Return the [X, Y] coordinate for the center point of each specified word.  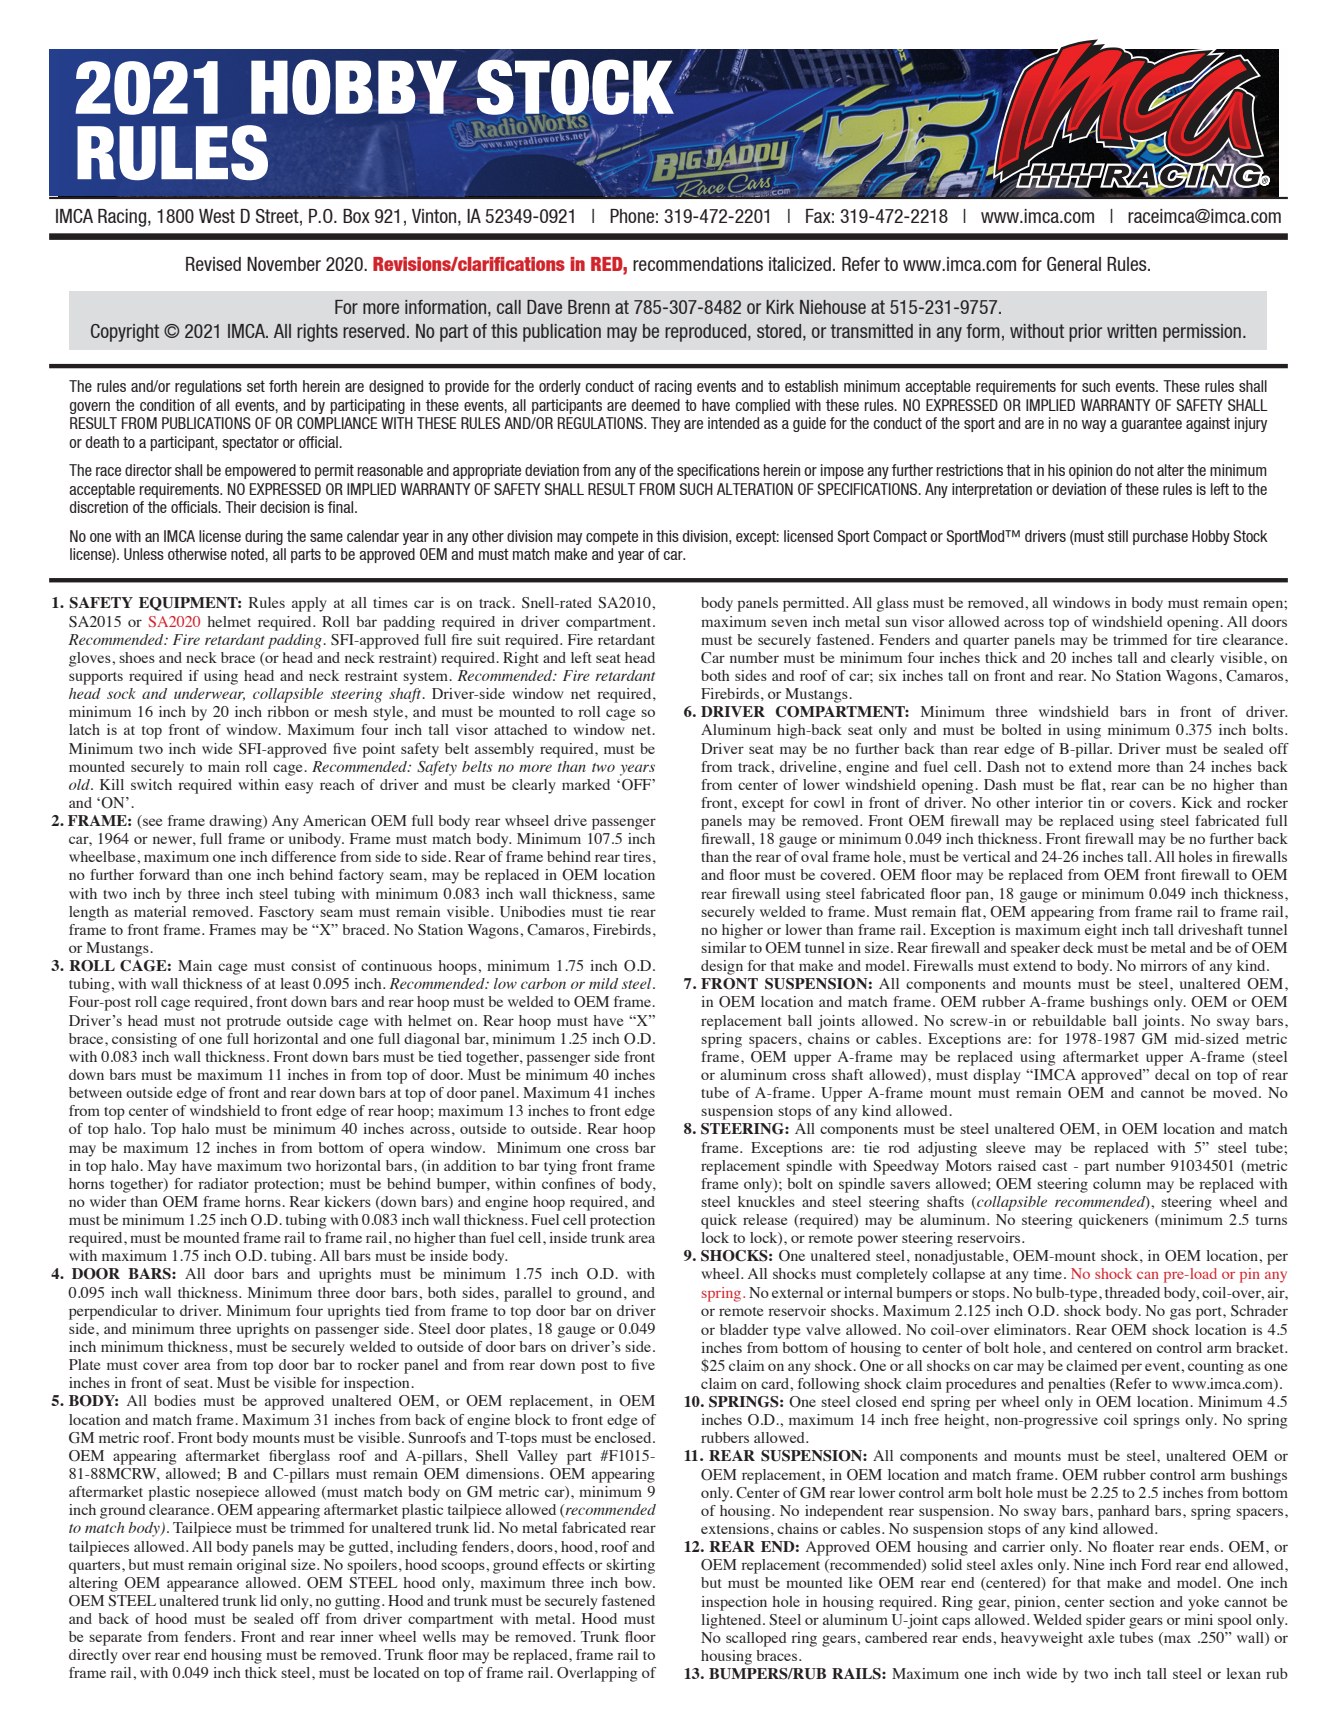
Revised [213, 264]
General [1074, 264]
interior [1059, 802]
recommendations [698, 264]
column [1117, 1183]
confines [568, 1183]
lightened [732, 1621]
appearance [203, 1586]
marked [586, 784]
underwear [209, 694]
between [95, 1092]
